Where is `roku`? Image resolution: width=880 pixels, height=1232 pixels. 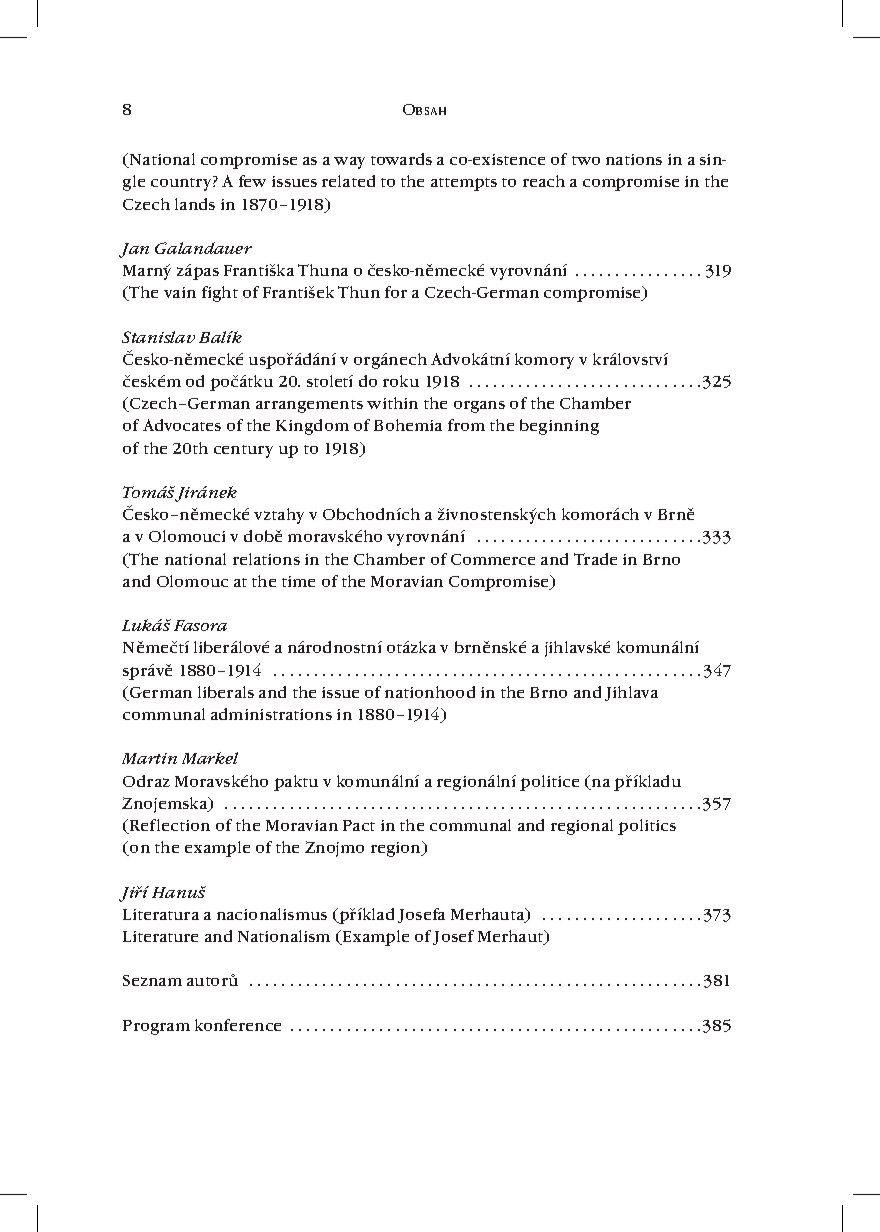 roku is located at coordinates (401, 381).
